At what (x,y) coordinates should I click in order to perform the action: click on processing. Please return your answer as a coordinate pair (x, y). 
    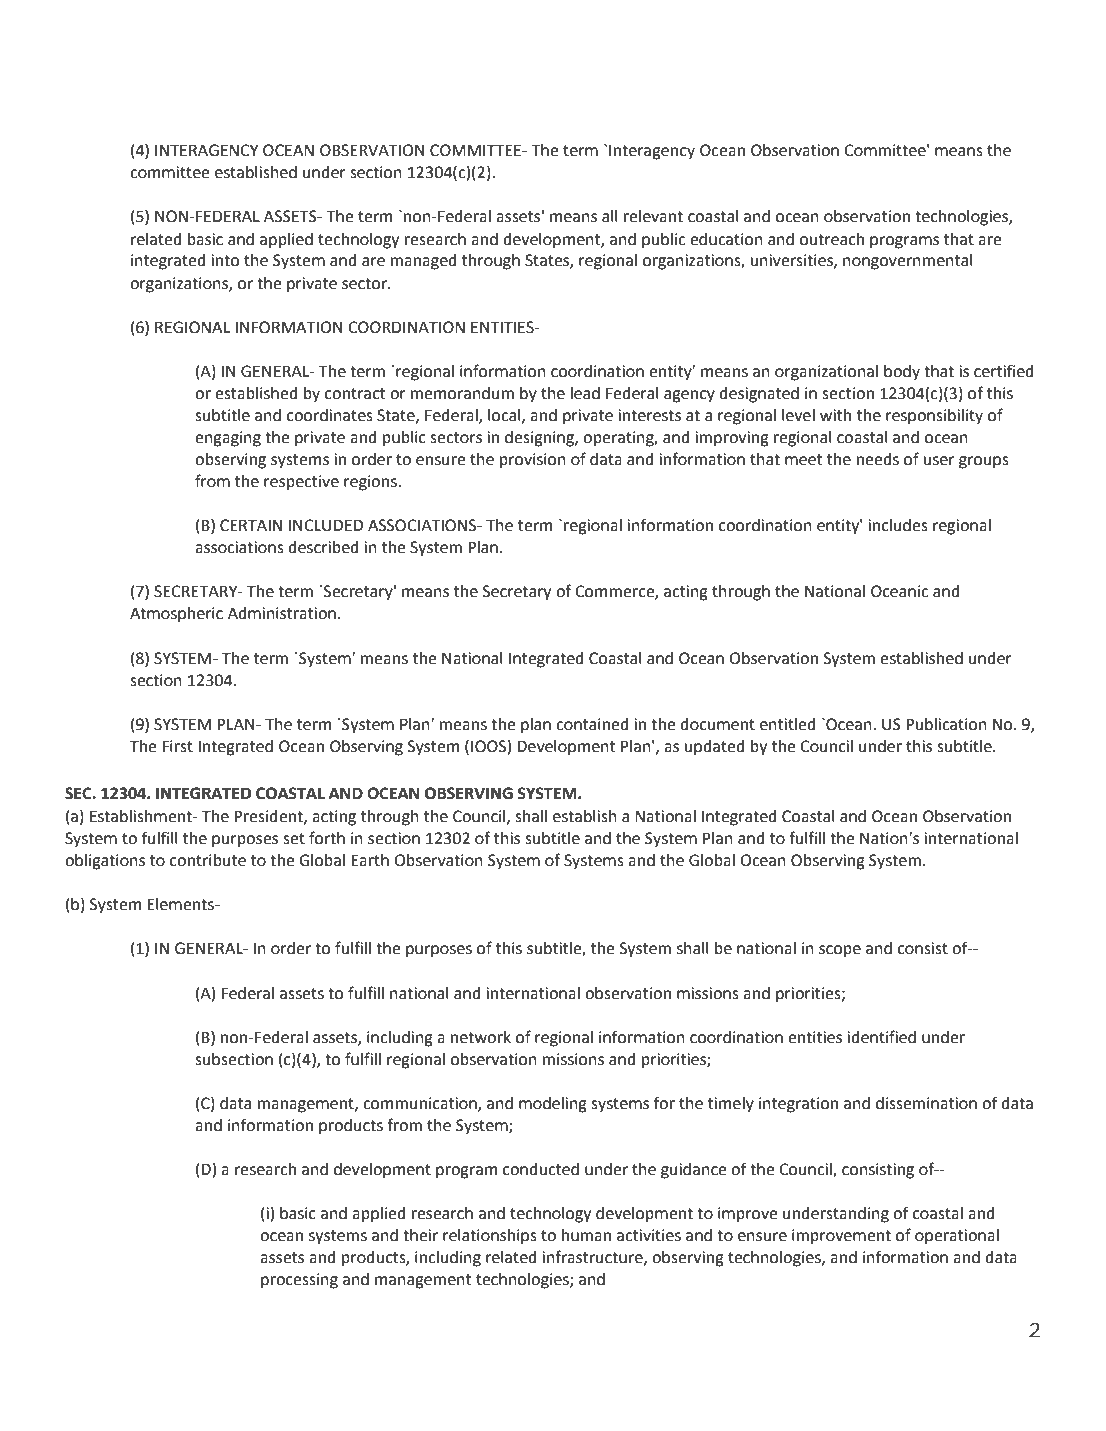
    Looking at the image, I should click on (299, 1281).
